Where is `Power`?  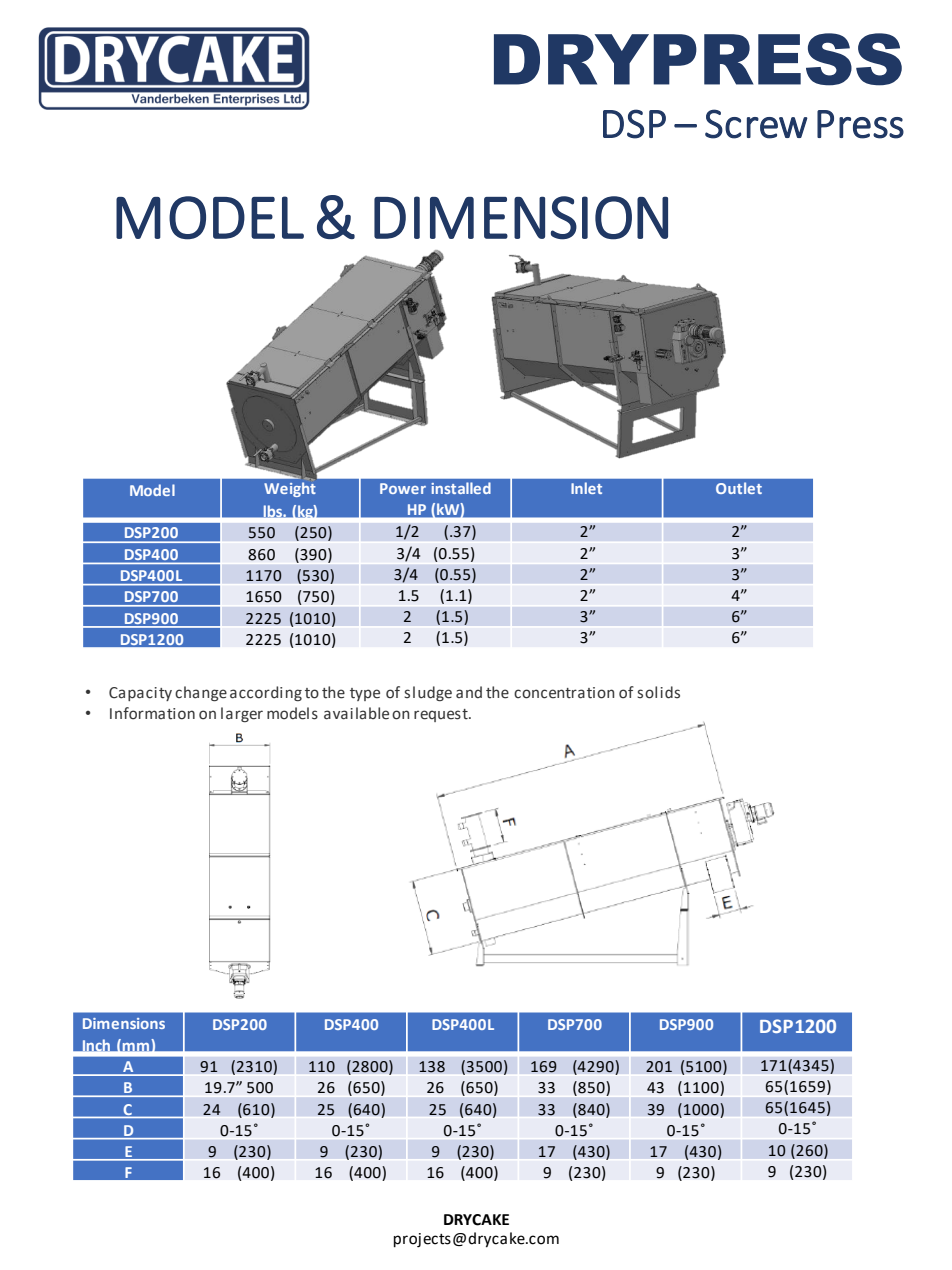
Power is located at coordinates (403, 488).
